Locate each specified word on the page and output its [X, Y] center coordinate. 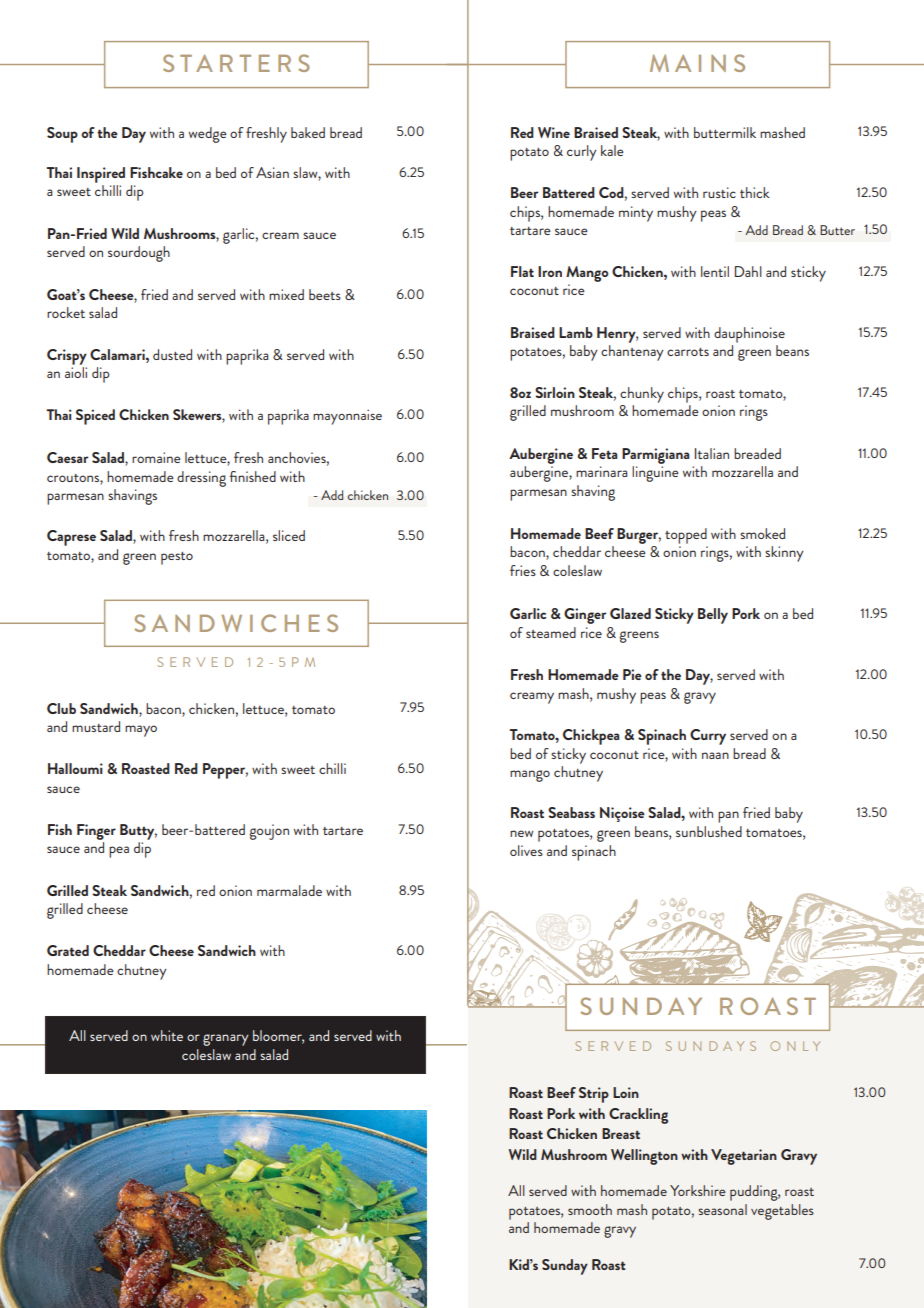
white [167, 1035]
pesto [177, 558]
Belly [713, 616]
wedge [208, 135]
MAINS [697, 63]
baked [308, 132]
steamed [551, 632]
